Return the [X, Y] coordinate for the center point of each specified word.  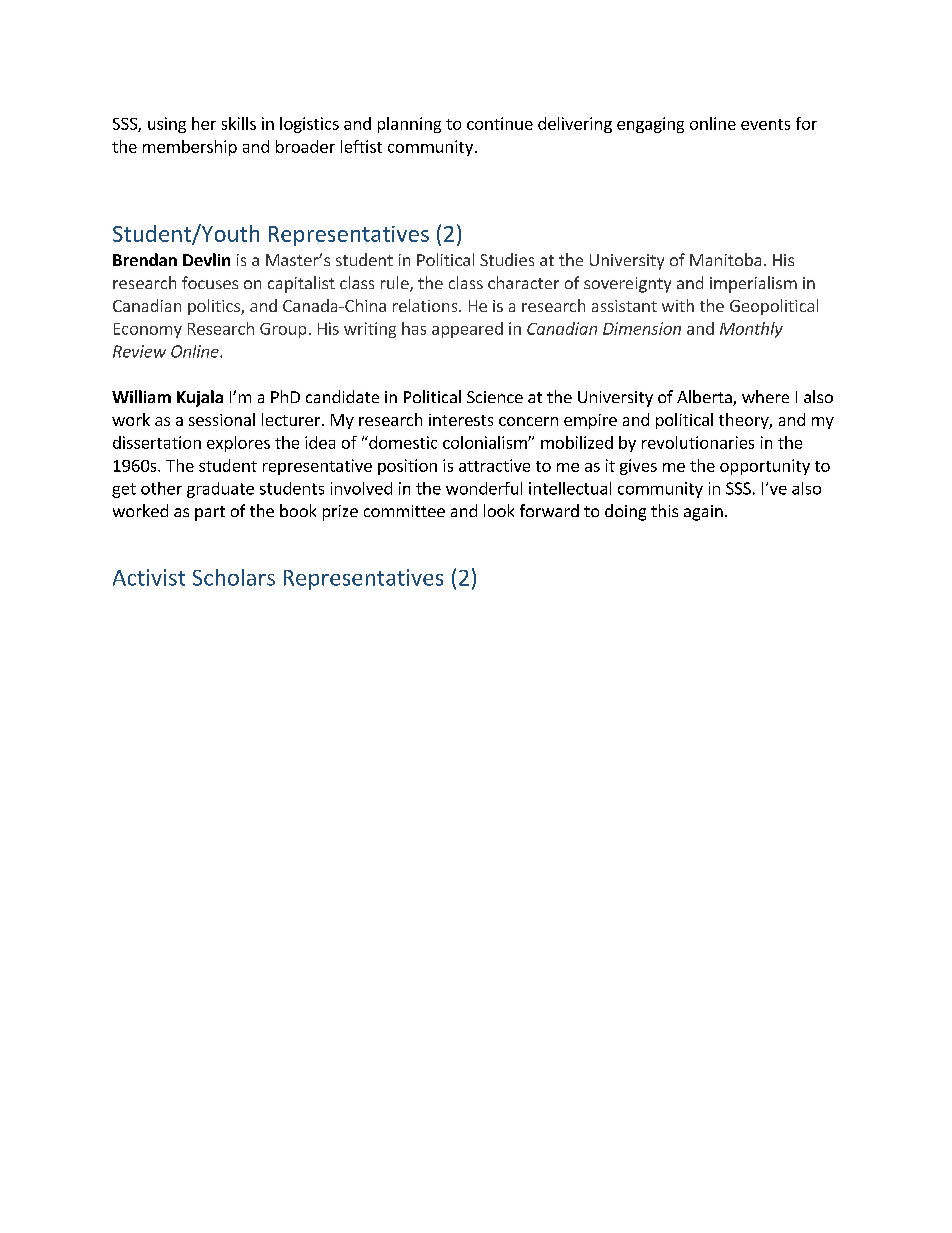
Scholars [234, 577]
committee [404, 511]
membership [190, 148]
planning [409, 125]
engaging [650, 125]
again [703, 513]
